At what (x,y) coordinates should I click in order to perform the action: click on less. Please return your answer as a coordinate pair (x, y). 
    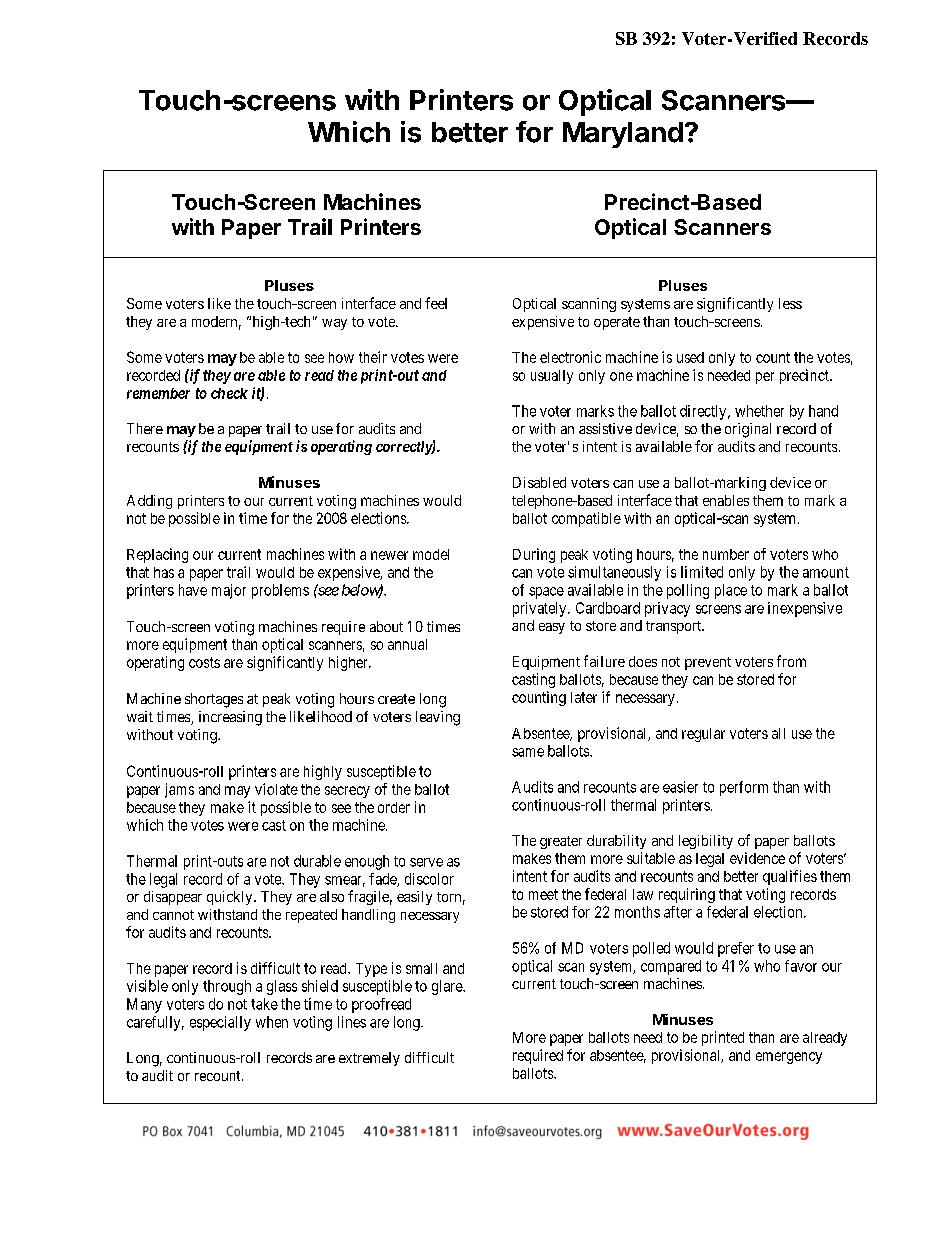
    Looking at the image, I should click on (790, 303).
